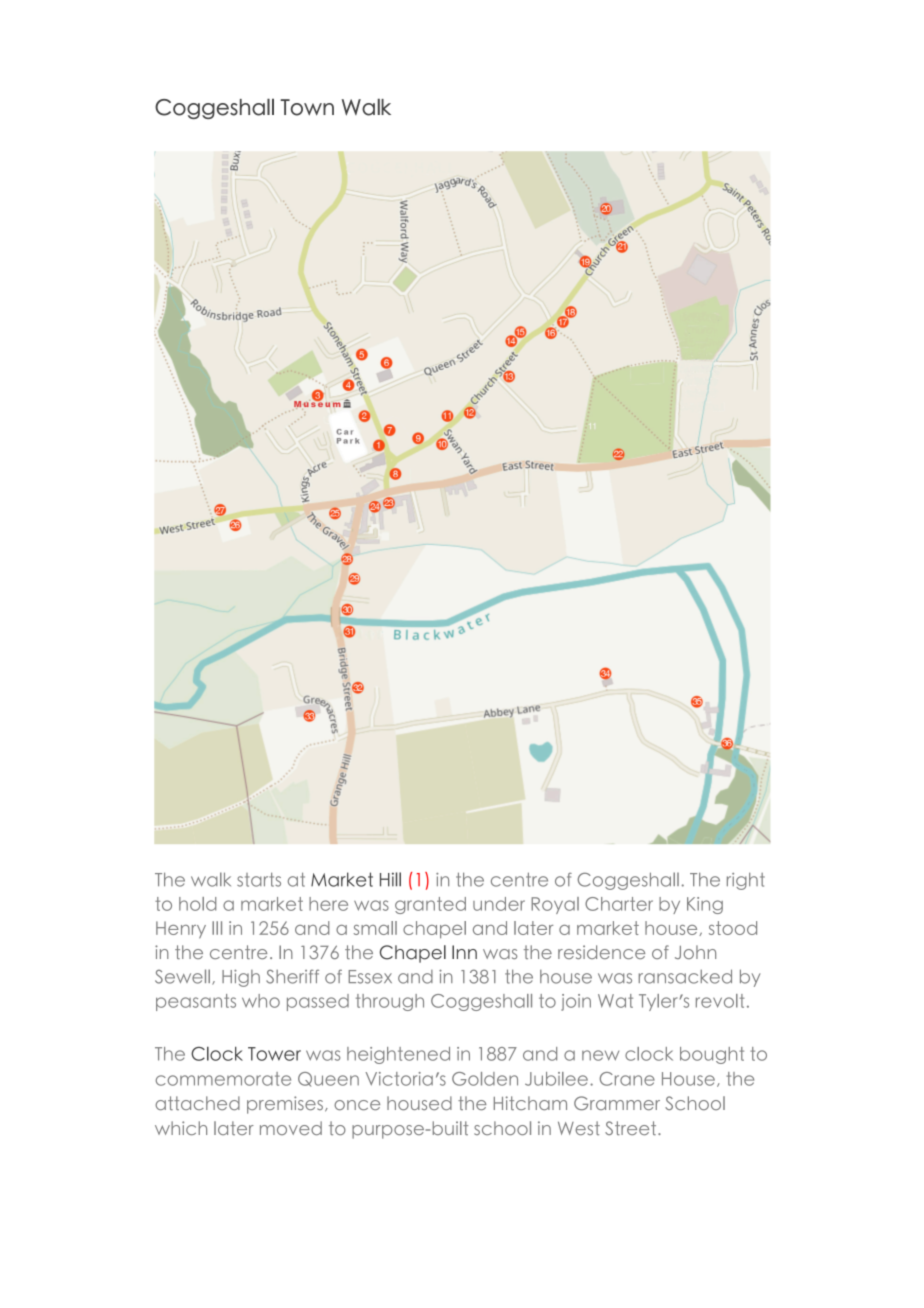 The image size is (924, 1308). What do you see at coordinates (705, 905) in the document?
I see `King` at bounding box center [705, 905].
